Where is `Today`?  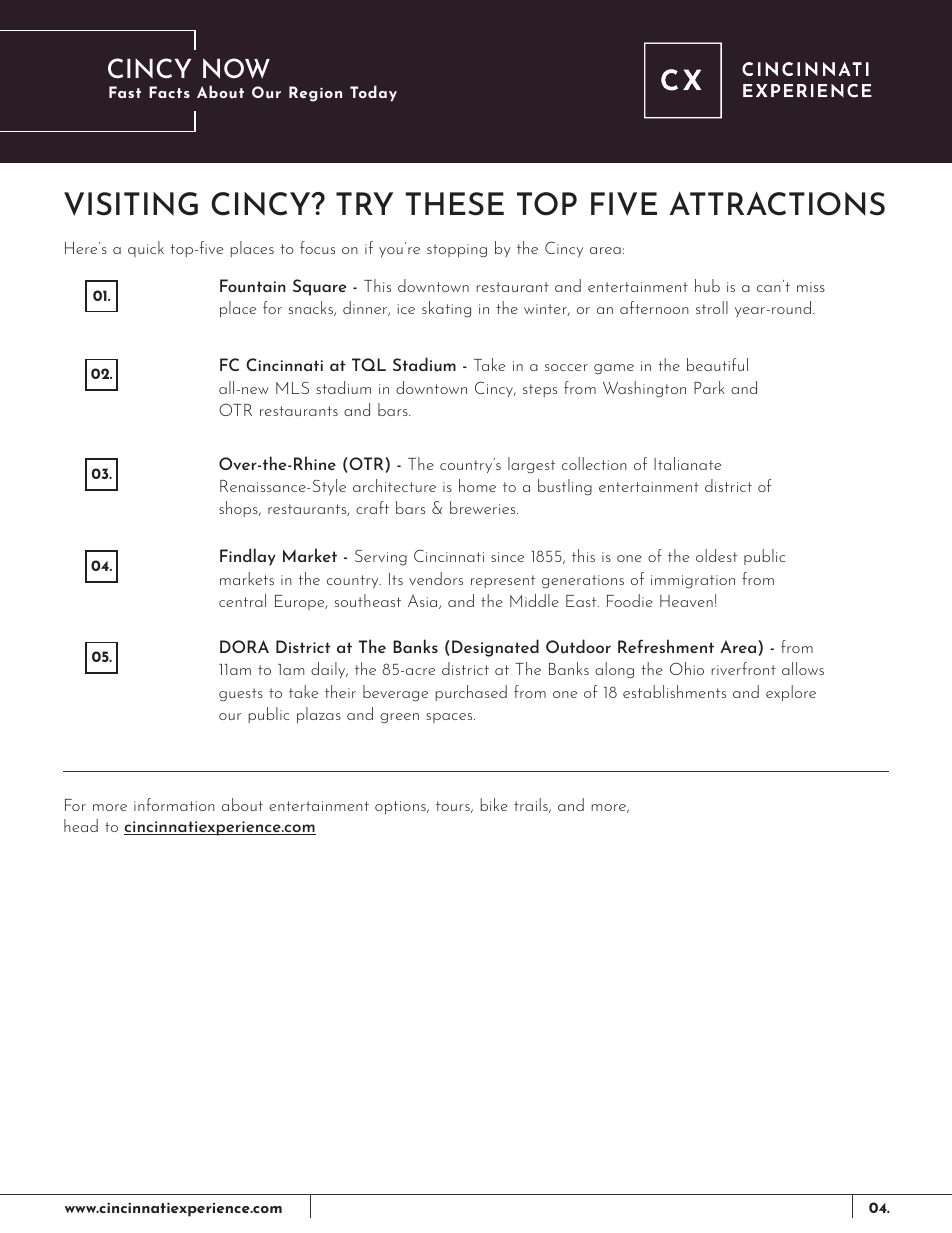 Today is located at coordinates (373, 93).
